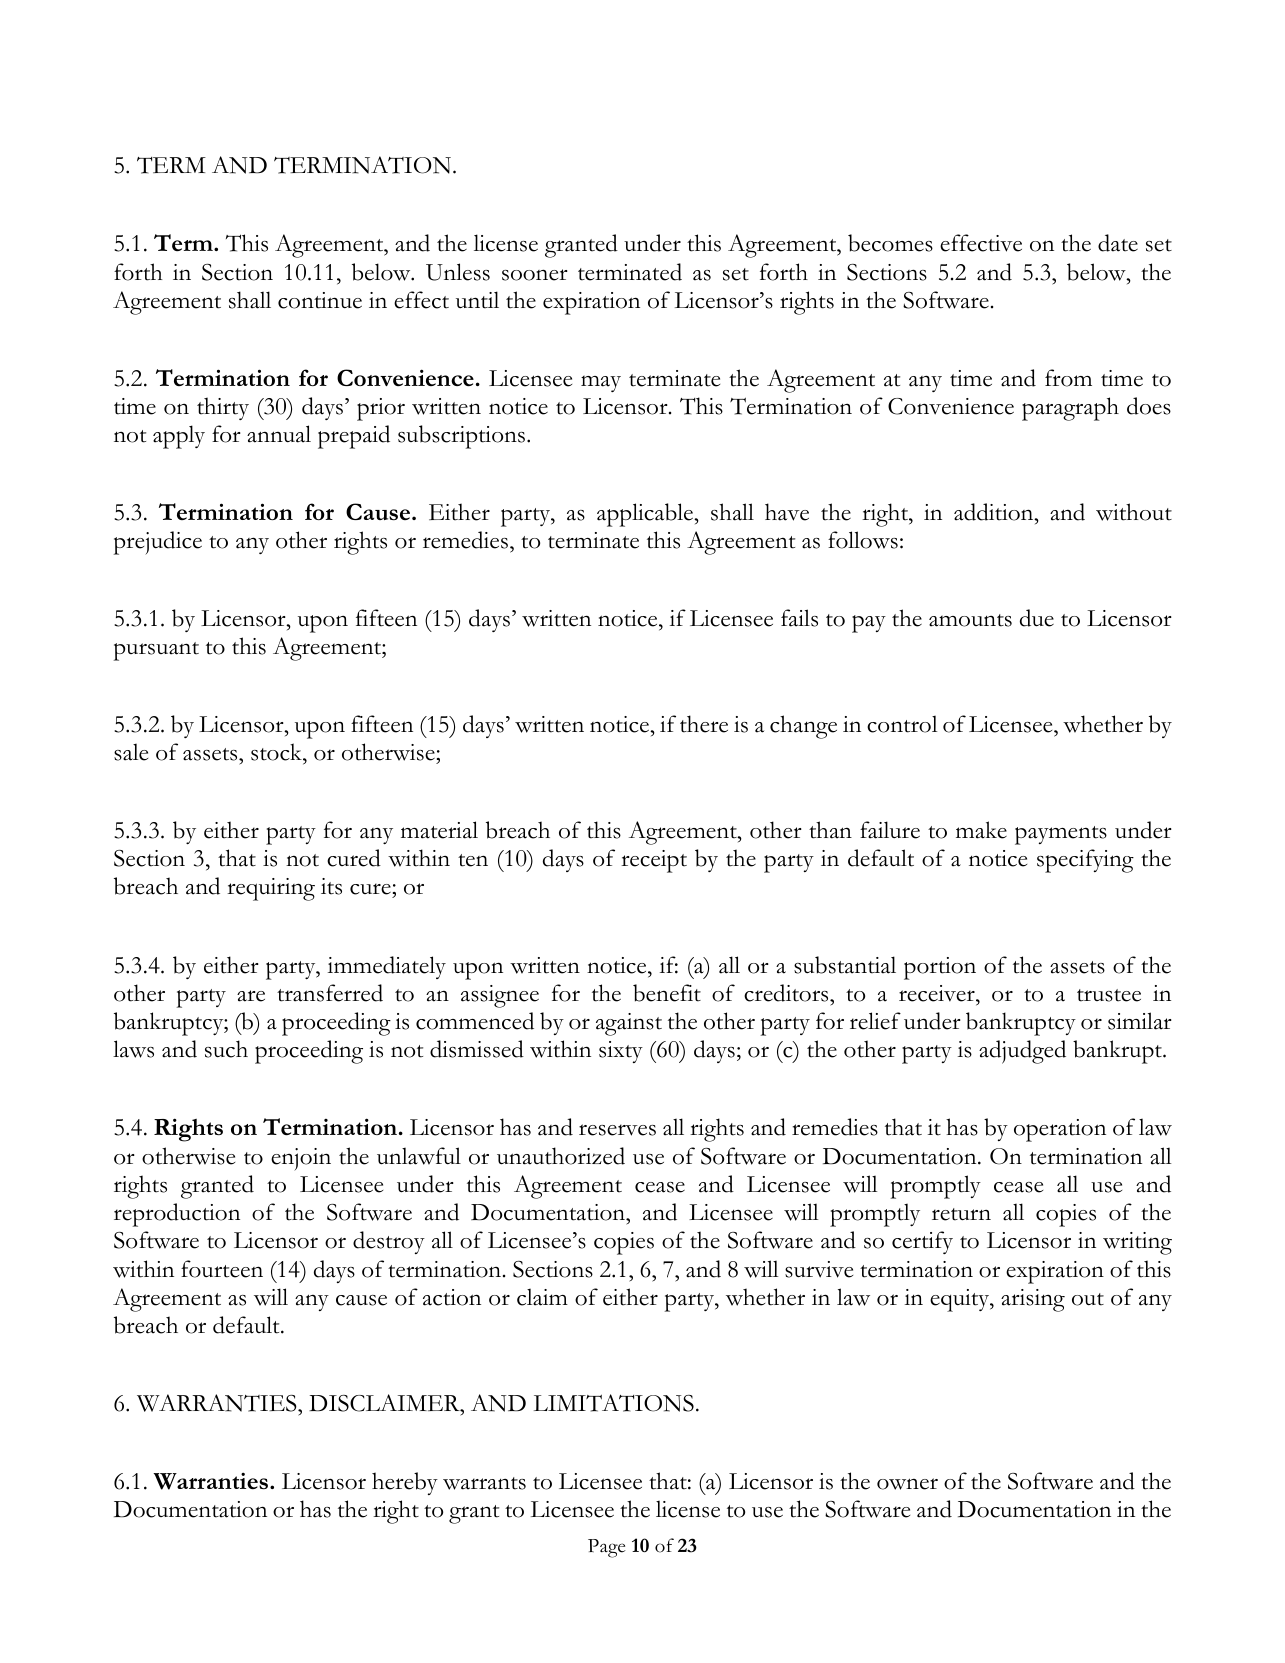 This screenshot has height=1663, width=1285. I want to click on requiring, so click(271, 889).
